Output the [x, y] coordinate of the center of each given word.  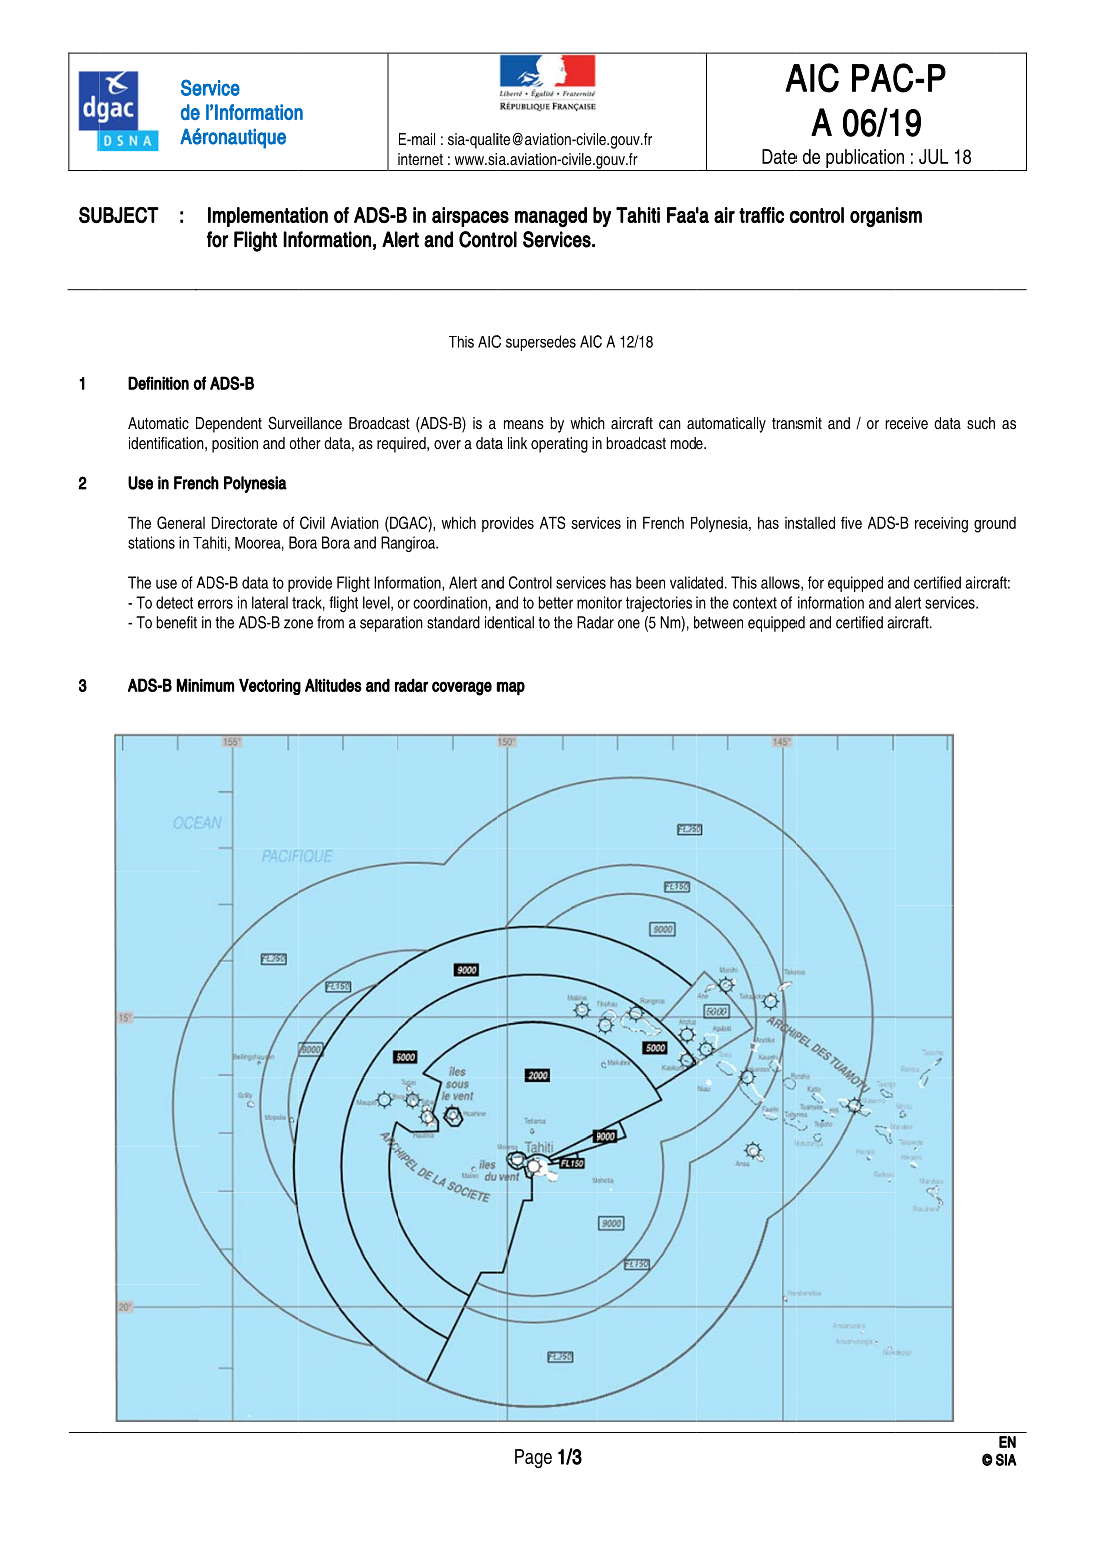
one [629, 624]
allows [780, 582]
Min [187, 685]
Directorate [244, 522]
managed [551, 217]
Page [533, 1458]
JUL [933, 156]
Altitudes [333, 685]
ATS [552, 522]
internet [420, 159]
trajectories [659, 604]
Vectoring [270, 686]
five [851, 522]
